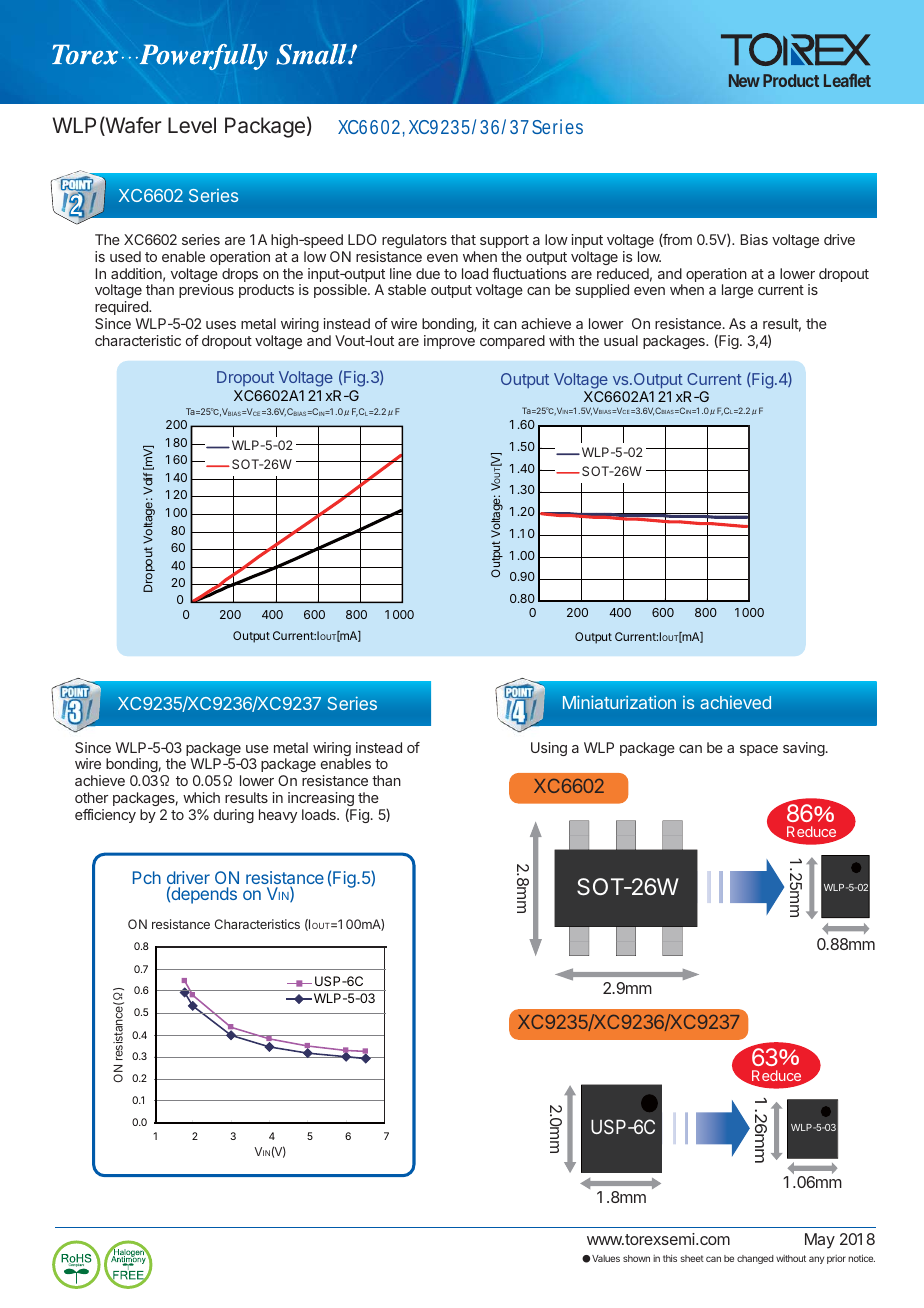 This page has height=1308, width=924. What do you see at coordinates (463, 239) in the page?
I see `that` at bounding box center [463, 239].
